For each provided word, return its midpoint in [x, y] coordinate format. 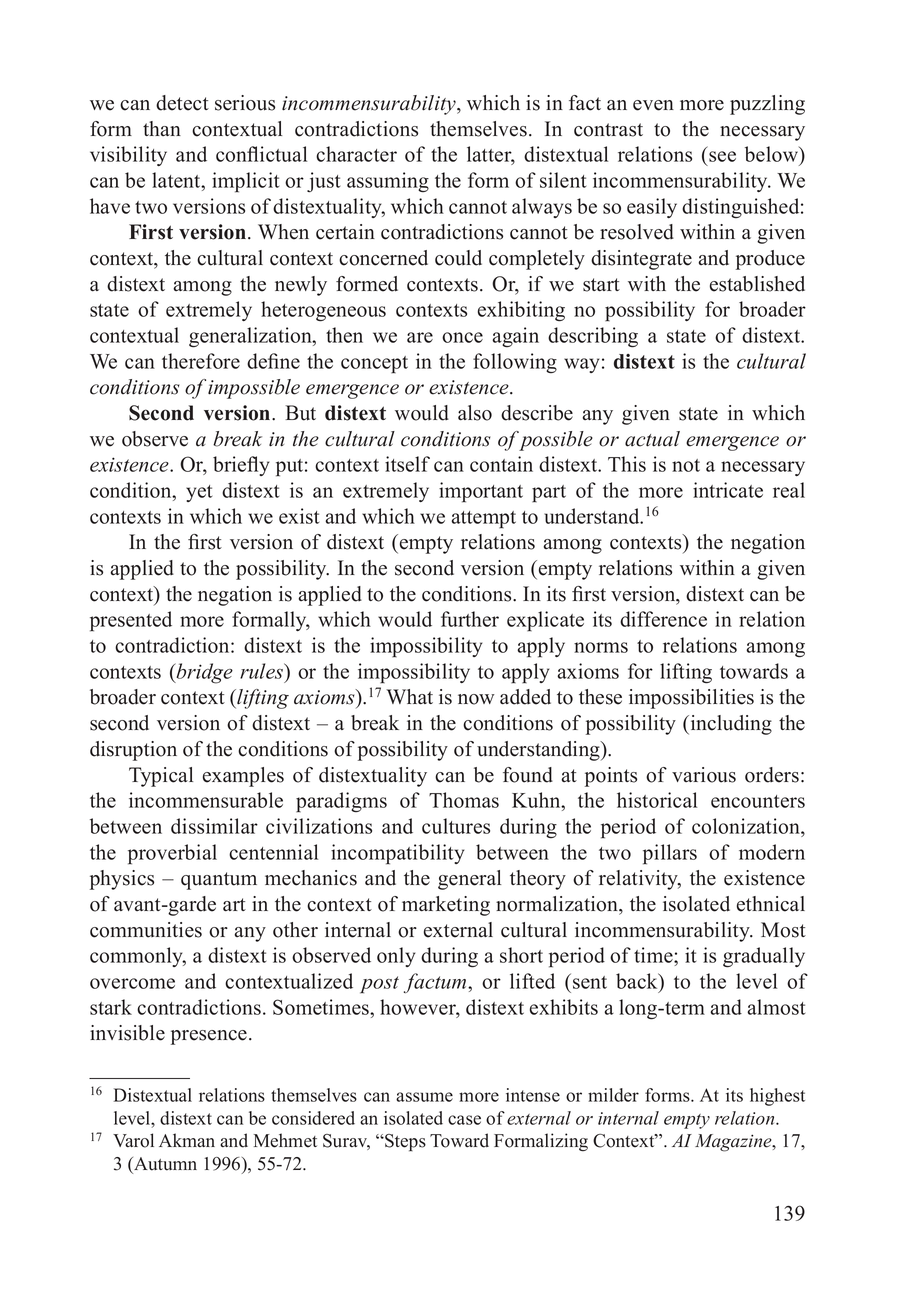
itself [407, 464]
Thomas [464, 800]
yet [199, 493]
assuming [388, 182]
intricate [728, 490]
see [722, 156]
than [162, 128]
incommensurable [206, 800]
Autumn [164, 1165]
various [704, 775]
